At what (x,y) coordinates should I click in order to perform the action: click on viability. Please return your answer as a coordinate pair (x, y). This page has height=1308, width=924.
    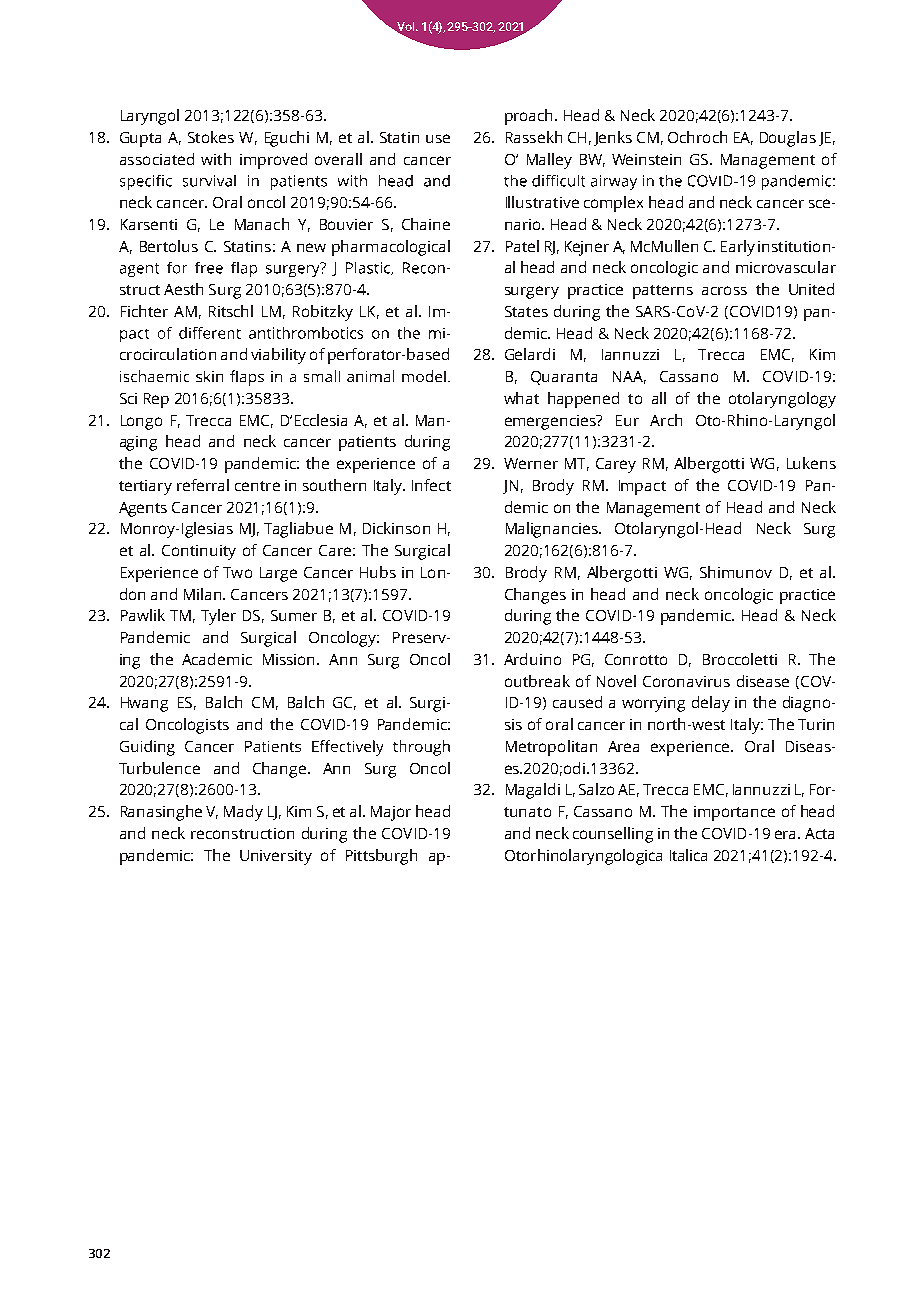
    Looking at the image, I should click on (278, 356).
